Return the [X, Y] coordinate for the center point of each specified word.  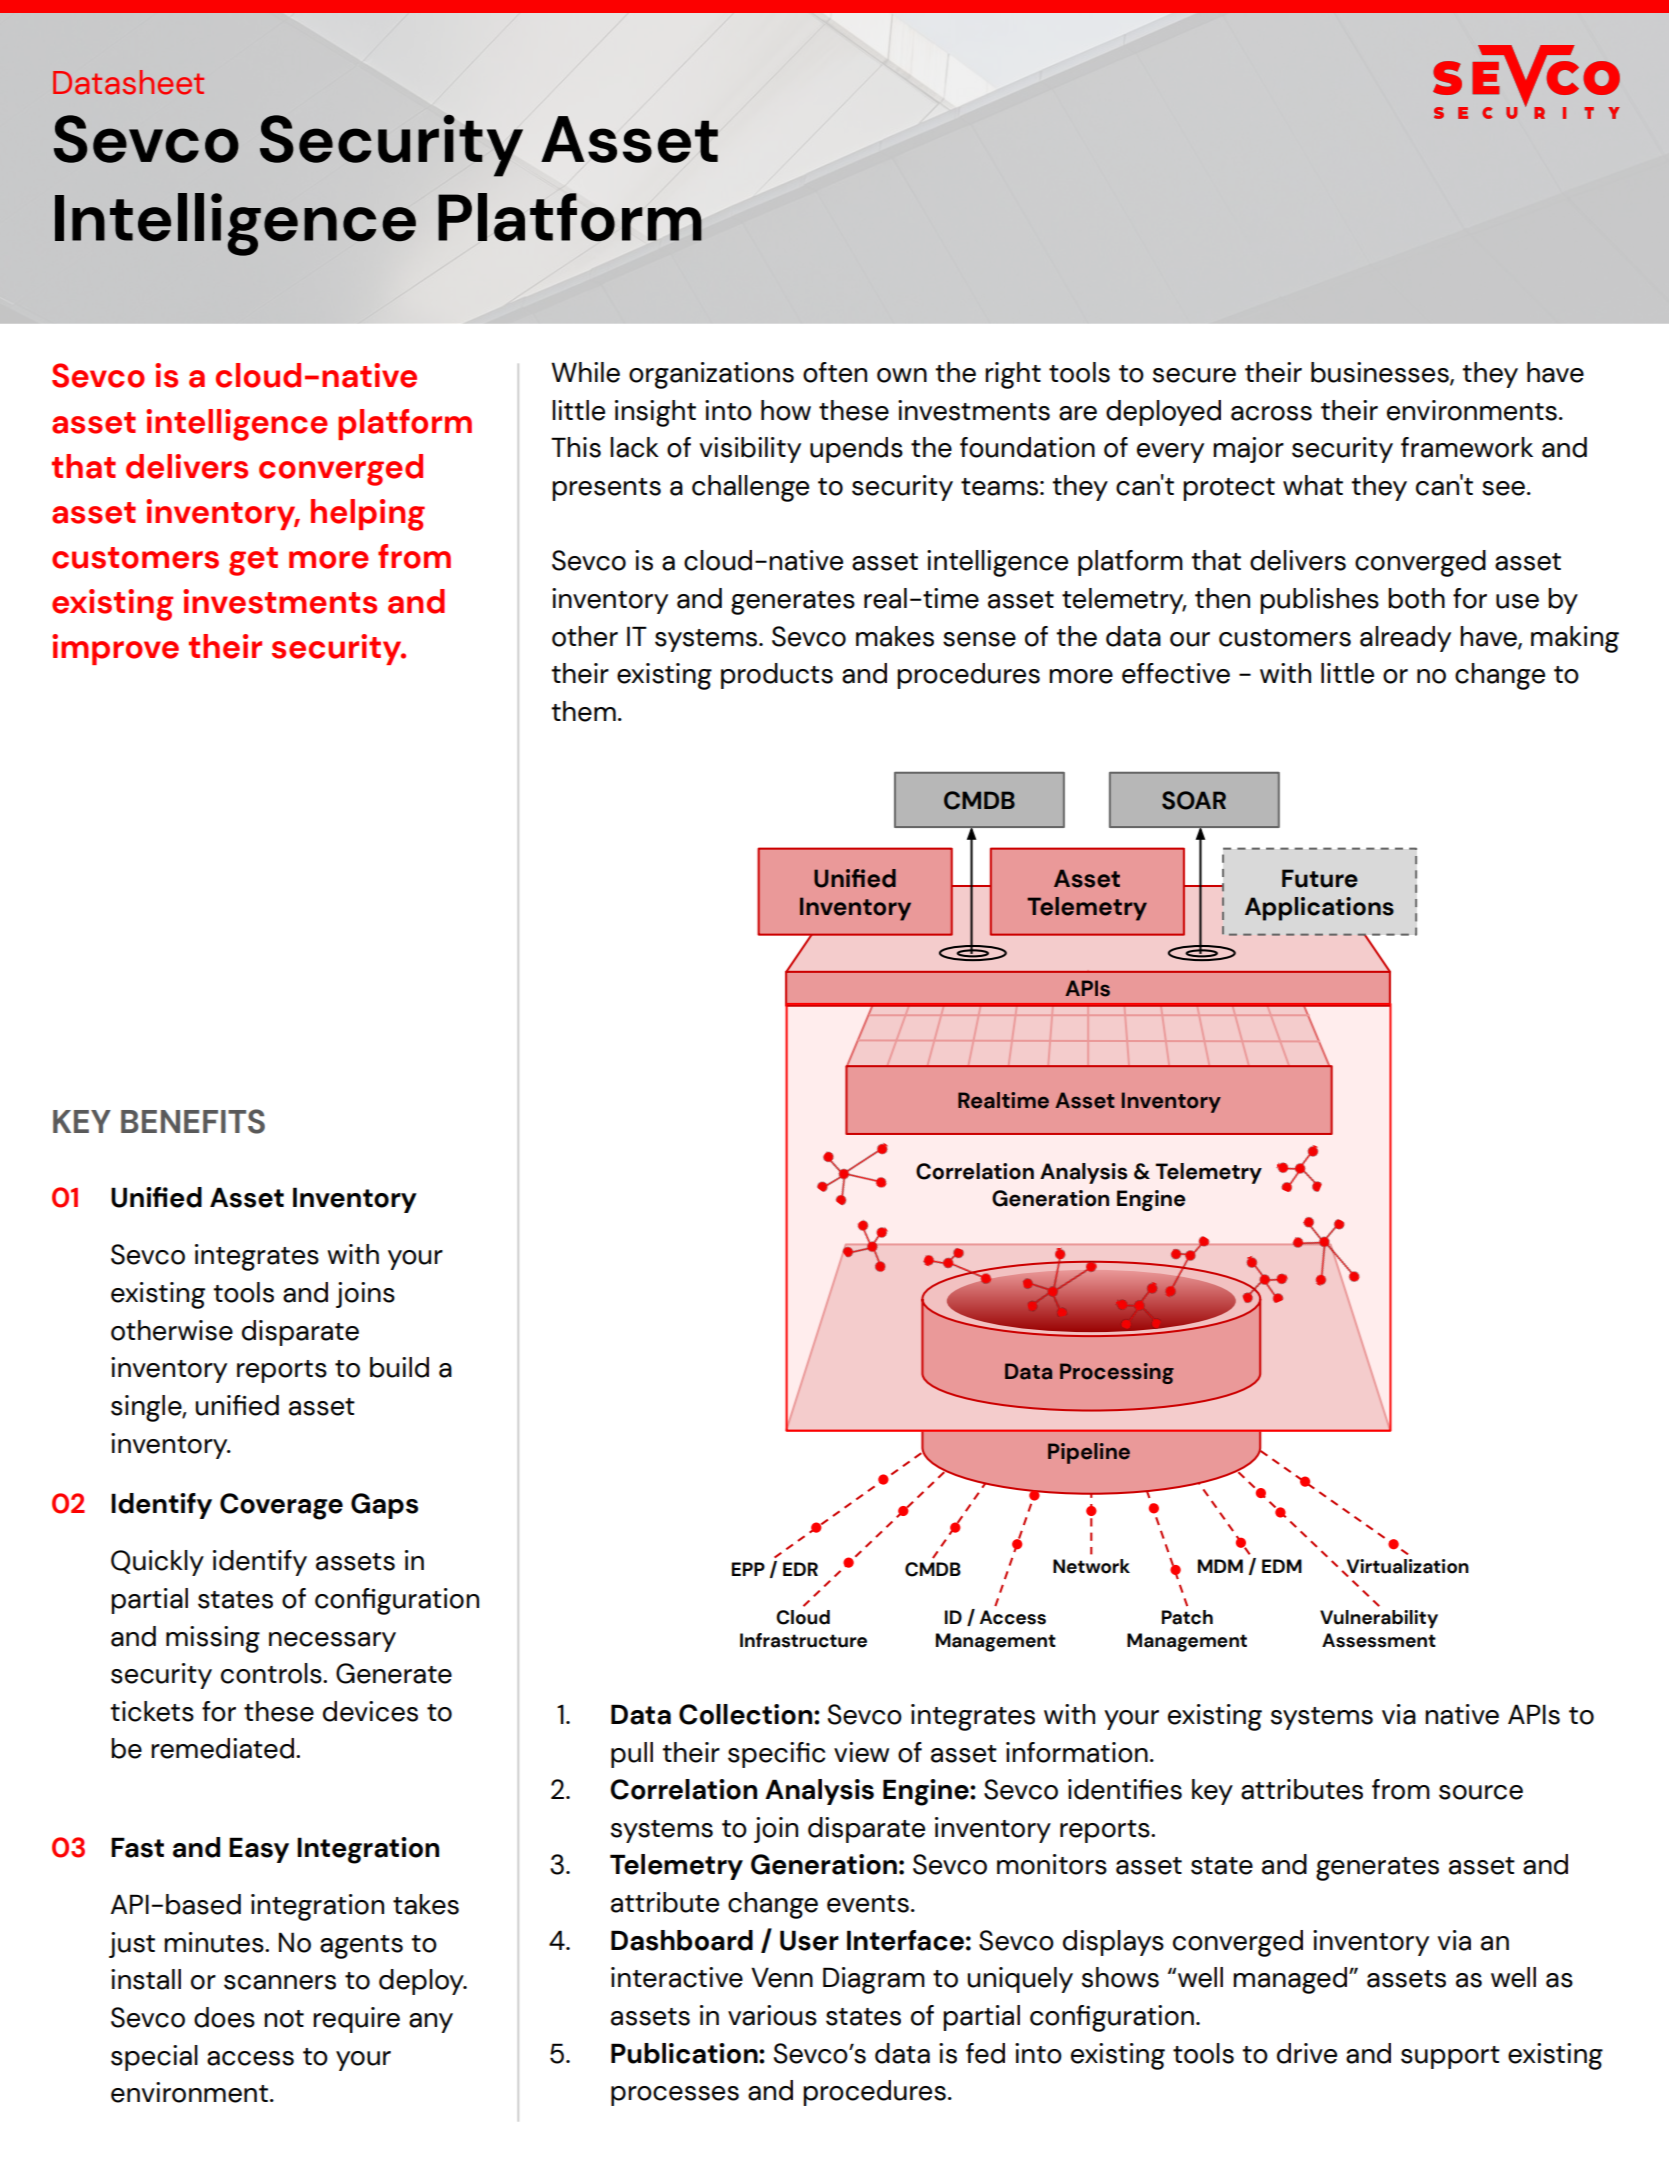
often [835, 372]
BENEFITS [193, 1121]
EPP [748, 1569]
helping [368, 515]
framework [1467, 447]
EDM [1282, 1566]
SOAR [1194, 800]
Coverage [281, 1506]
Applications [1319, 909]
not [284, 2019]
